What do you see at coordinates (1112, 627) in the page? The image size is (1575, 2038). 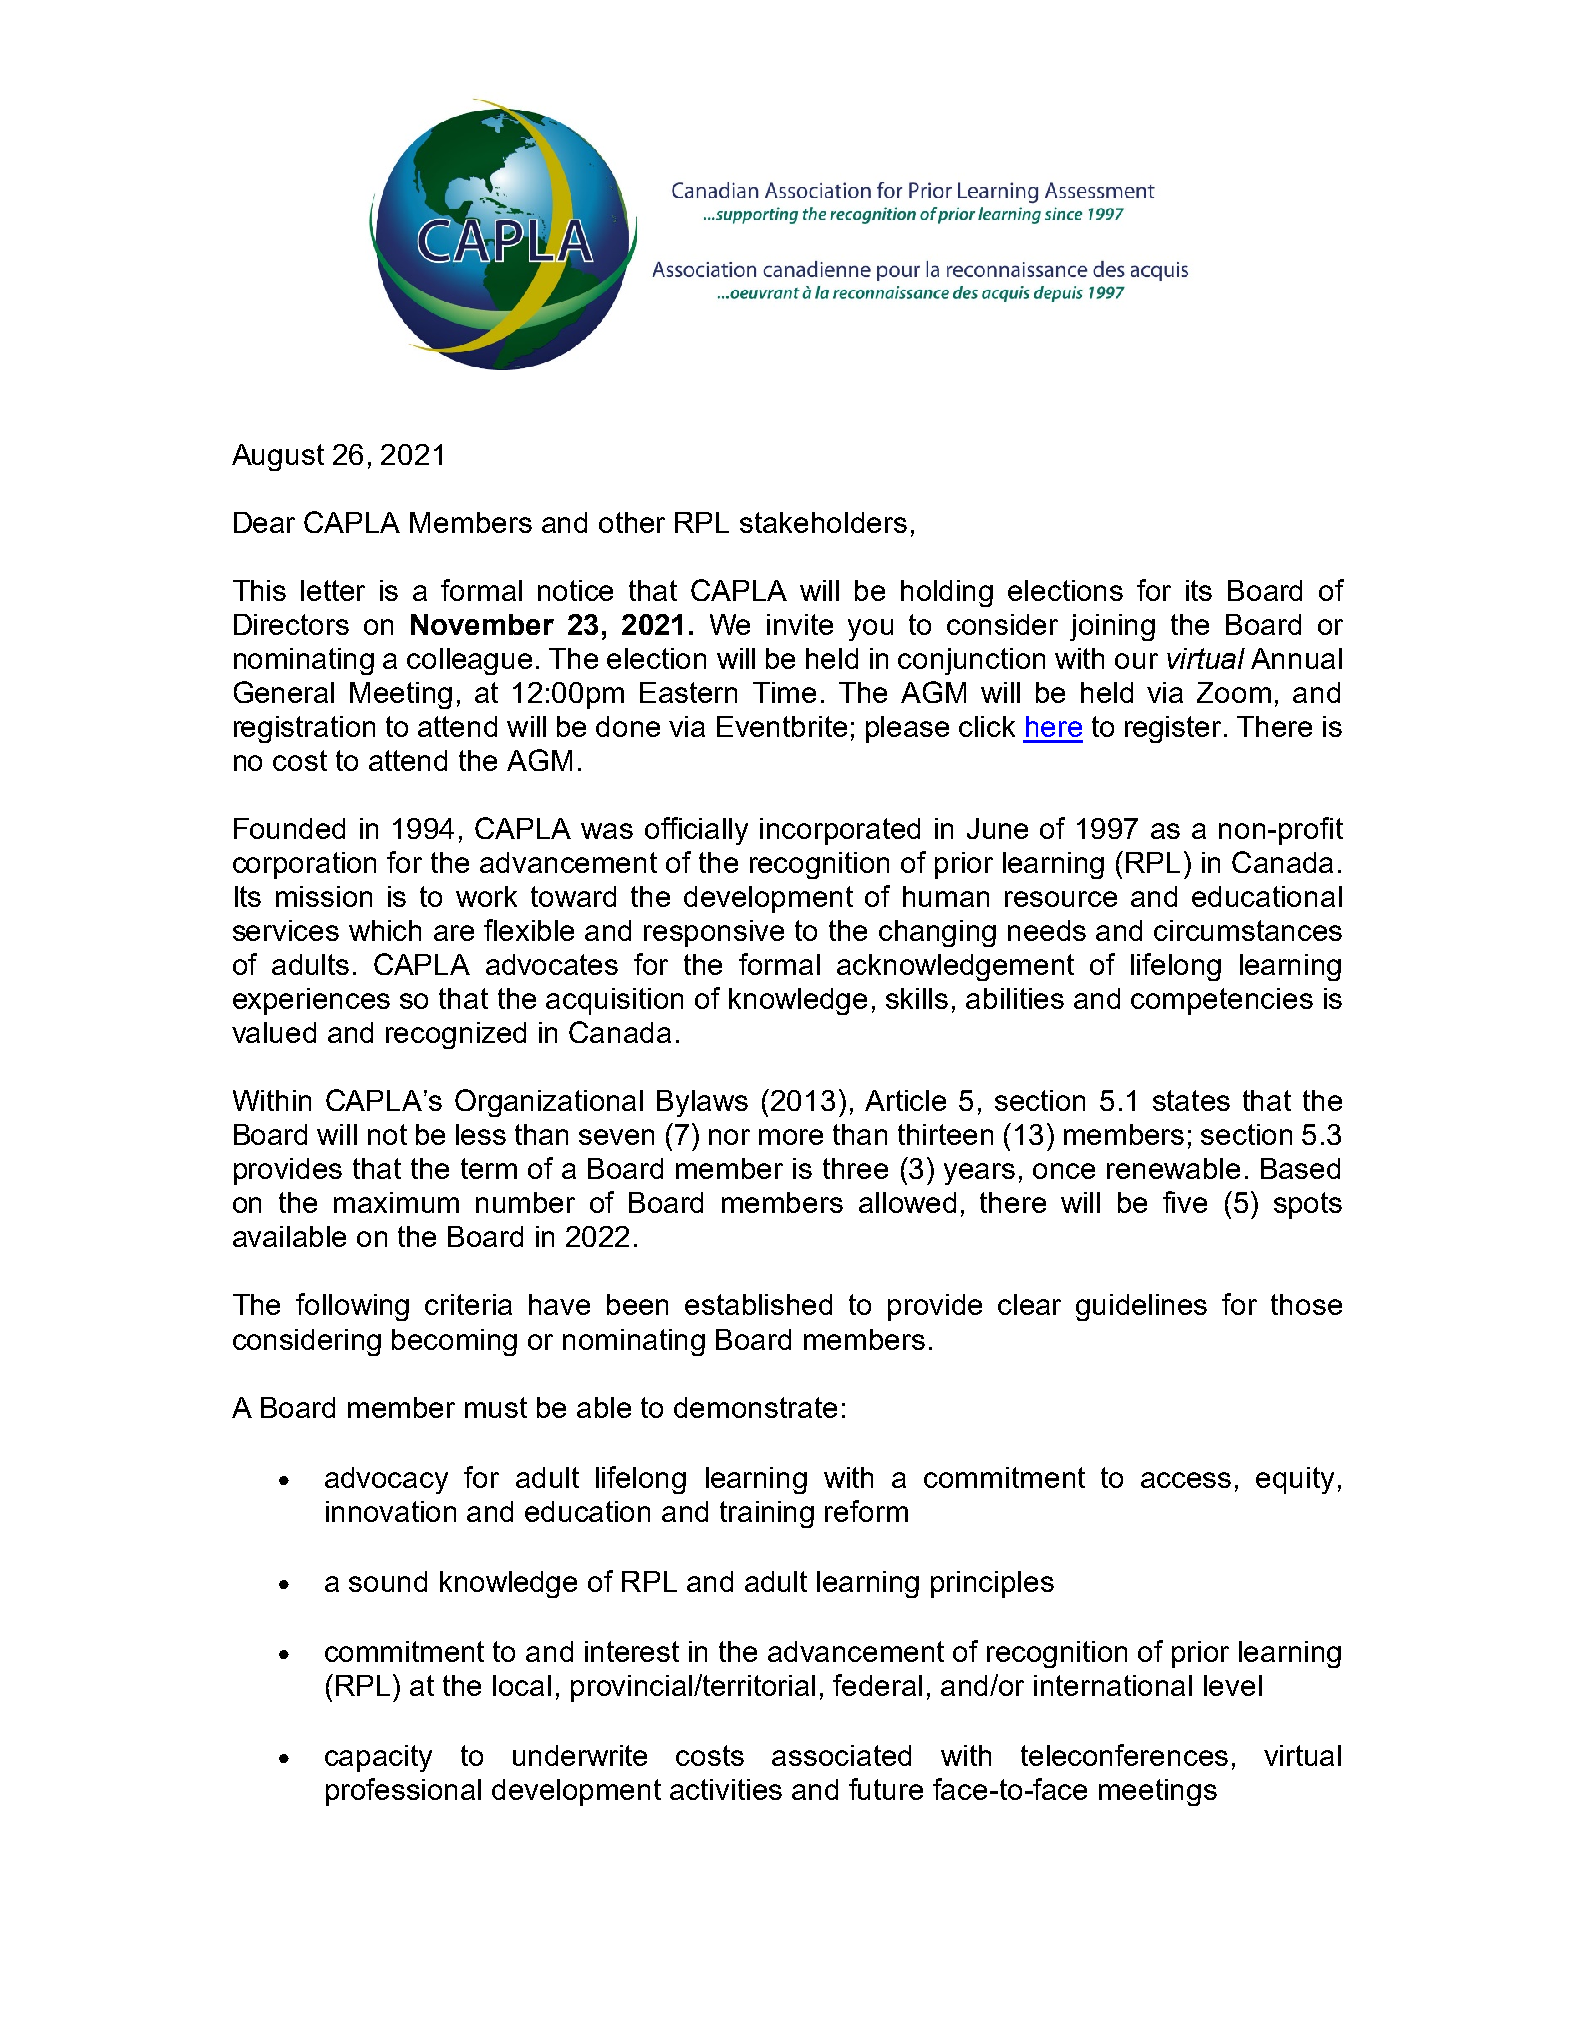 I see `joining` at bounding box center [1112, 627].
